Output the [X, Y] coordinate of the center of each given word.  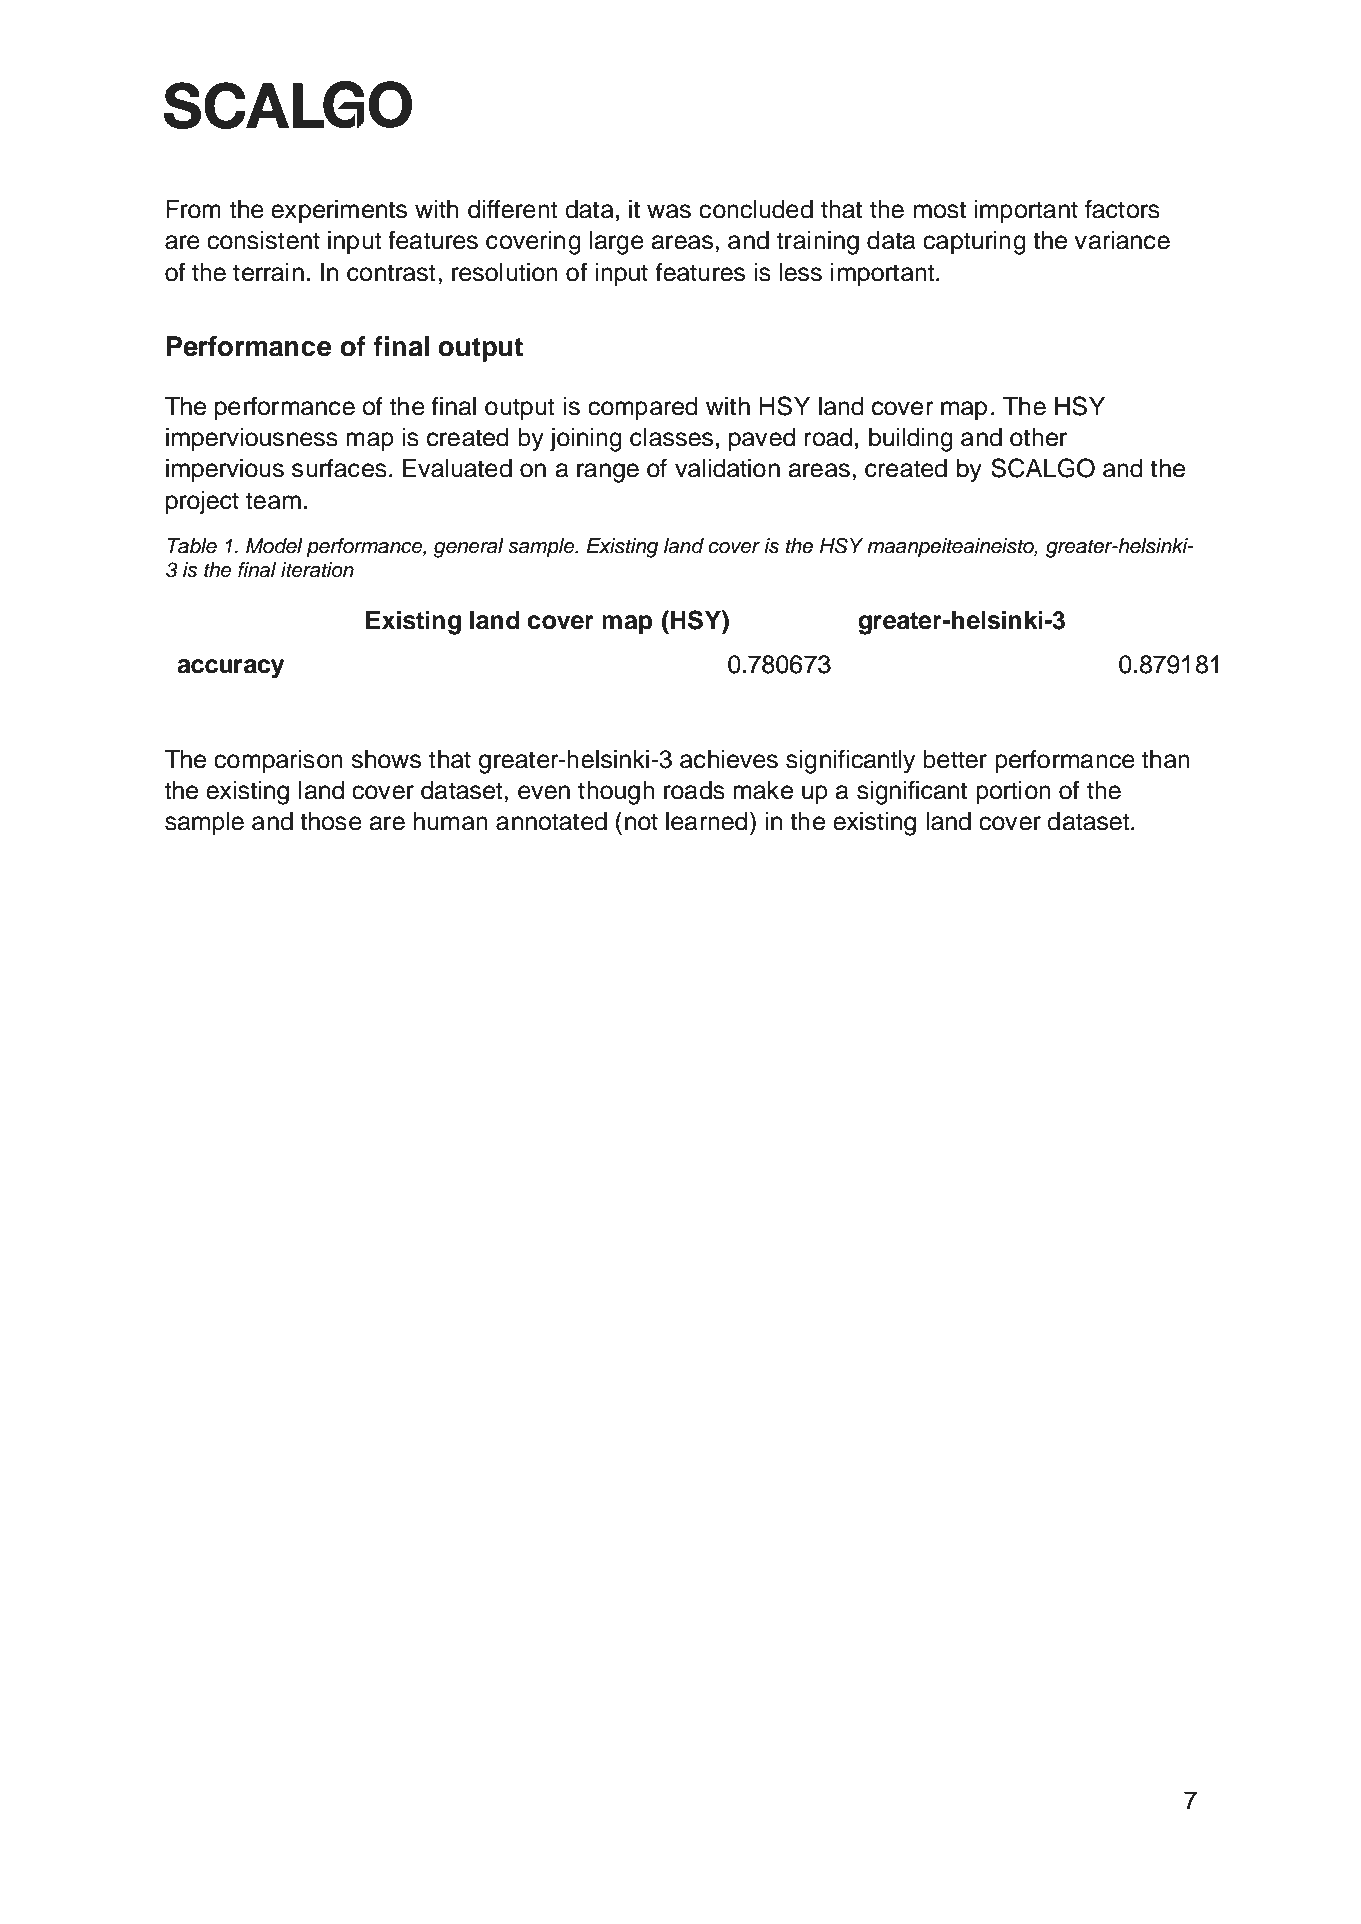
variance [1122, 240]
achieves [729, 759]
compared [643, 409]
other [1038, 437]
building [911, 440]
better [955, 759]
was [669, 211]
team [273, 501]
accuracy [230, 669]
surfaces [339, 468]
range [608, 473]
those [331, 821]
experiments [339, 212]
